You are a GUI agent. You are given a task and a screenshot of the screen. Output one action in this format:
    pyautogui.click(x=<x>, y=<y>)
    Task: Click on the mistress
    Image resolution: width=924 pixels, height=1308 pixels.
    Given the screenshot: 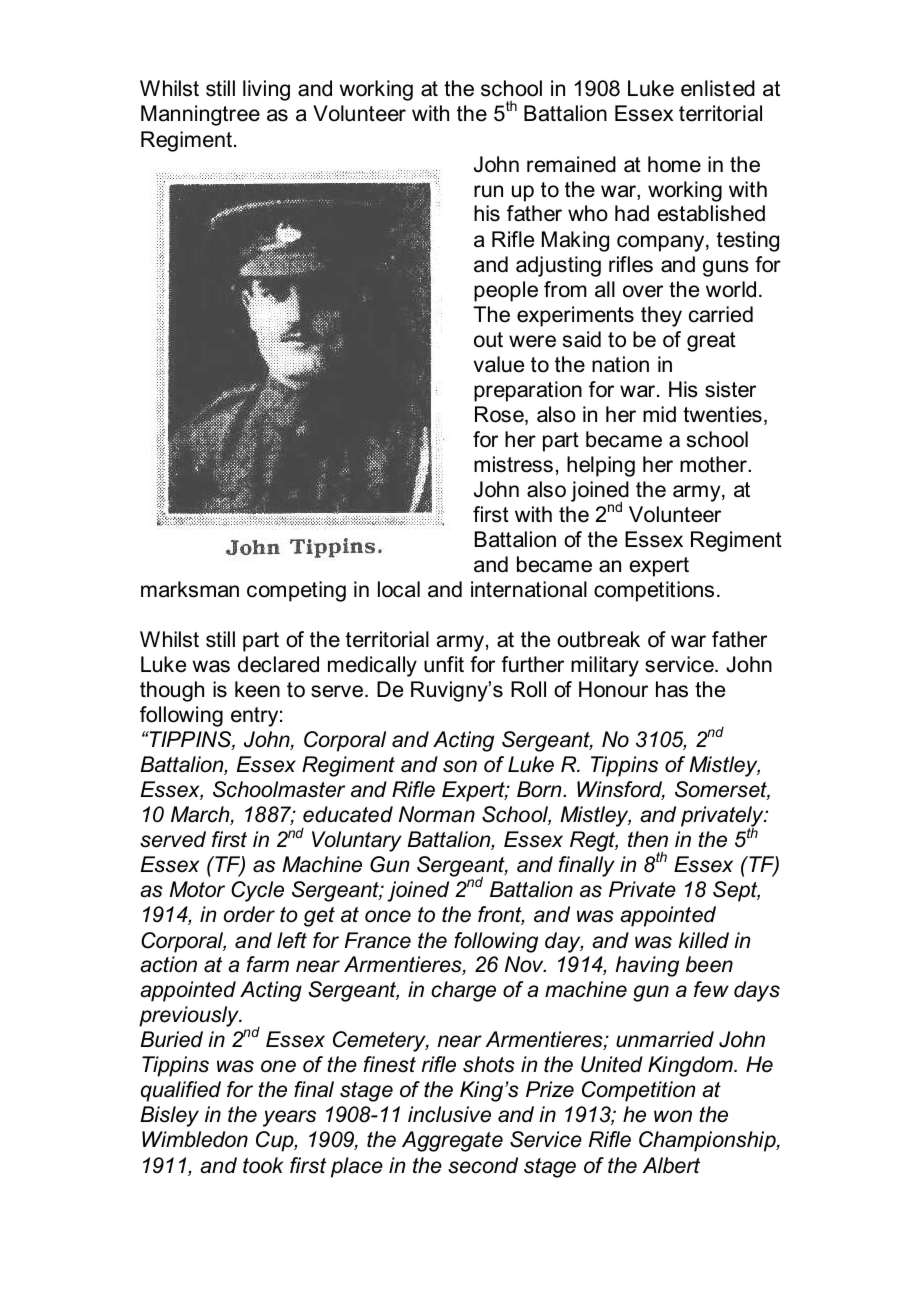 What is the action you would take?
    pyautogui.click(x=513, y=464)
